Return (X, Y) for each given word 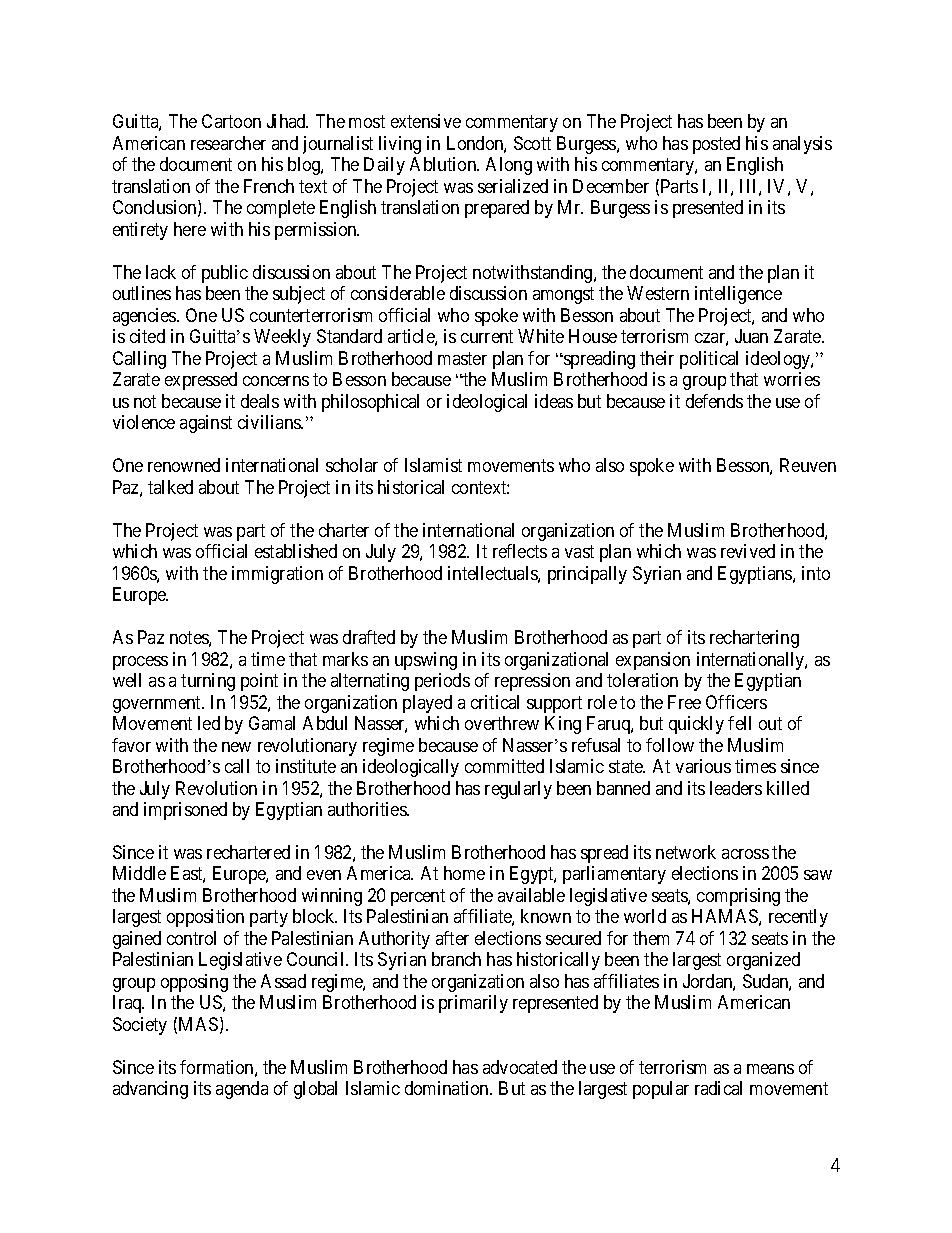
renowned (184, 465)
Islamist (433, 465)
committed (504, 766)
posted (716, 145)
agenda (242, 1090)
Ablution (444, 164)
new (236, 747)
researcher (228, 143)
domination (448, 1088)
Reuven (808, 465)
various (703, 766)
